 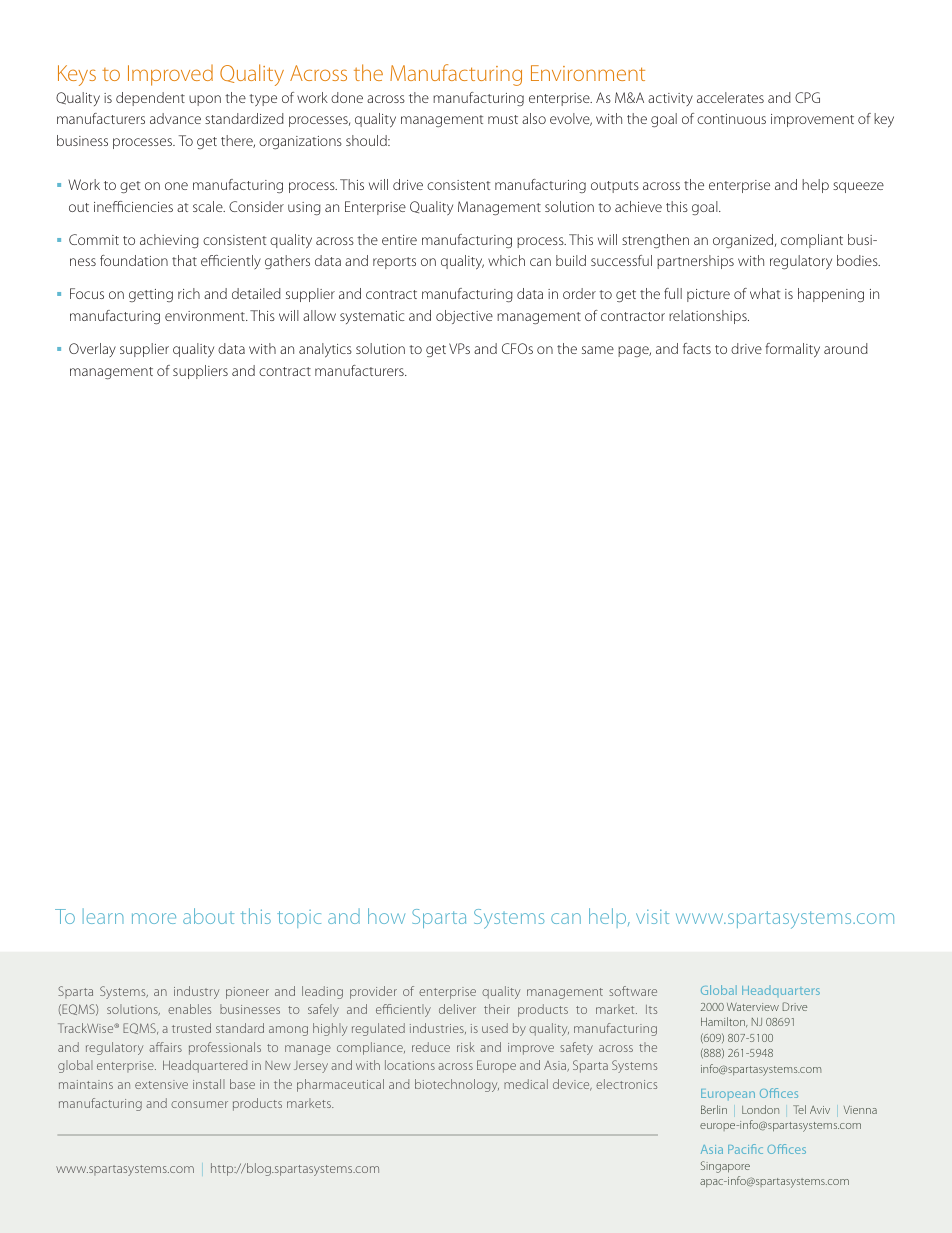 I want to click on advance, so click(x=175, y=118).
